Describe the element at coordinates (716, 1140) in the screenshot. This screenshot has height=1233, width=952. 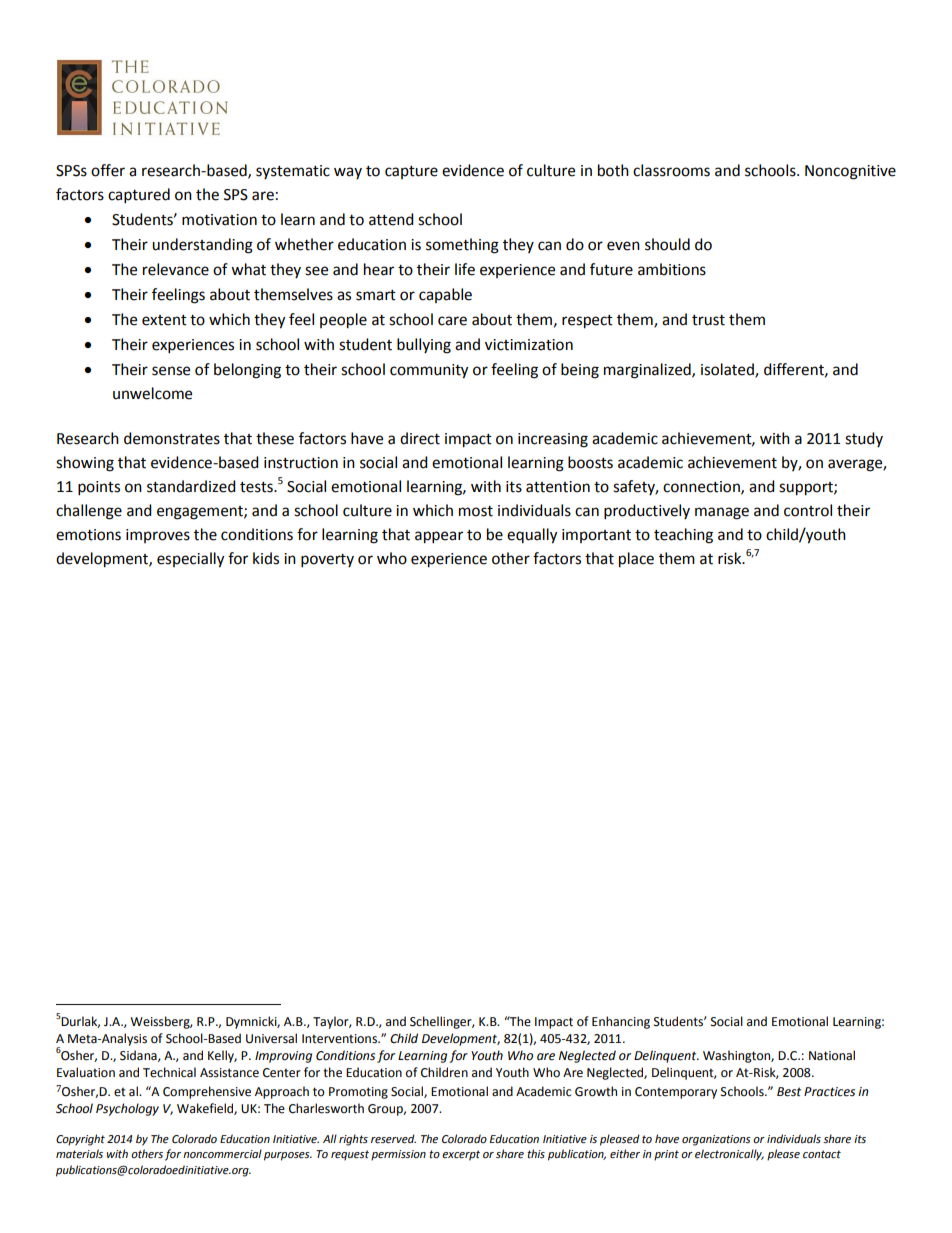
I see `organizations` at that location.
